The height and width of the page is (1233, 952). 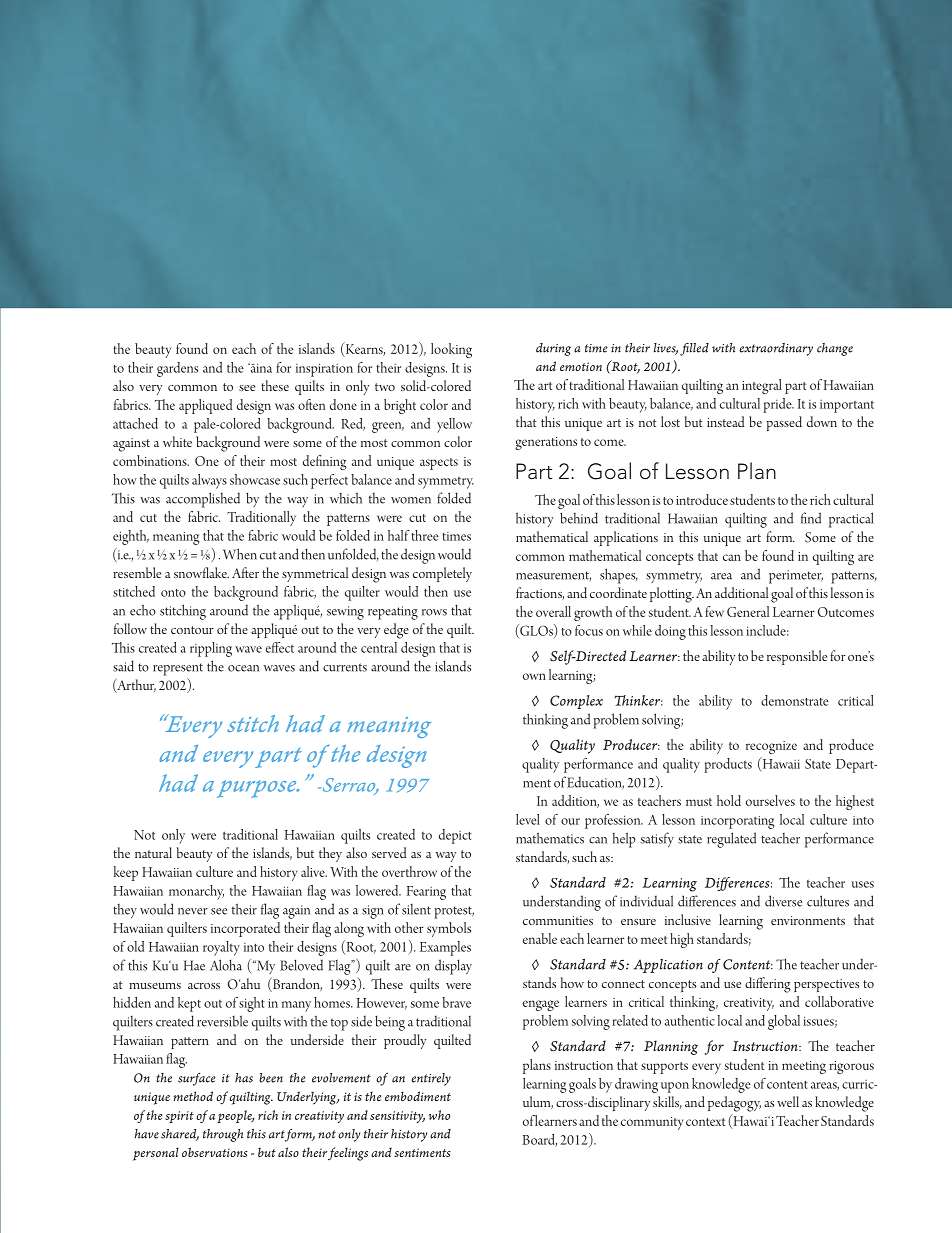 I want to click on who, so click(x=439, y=1115).
